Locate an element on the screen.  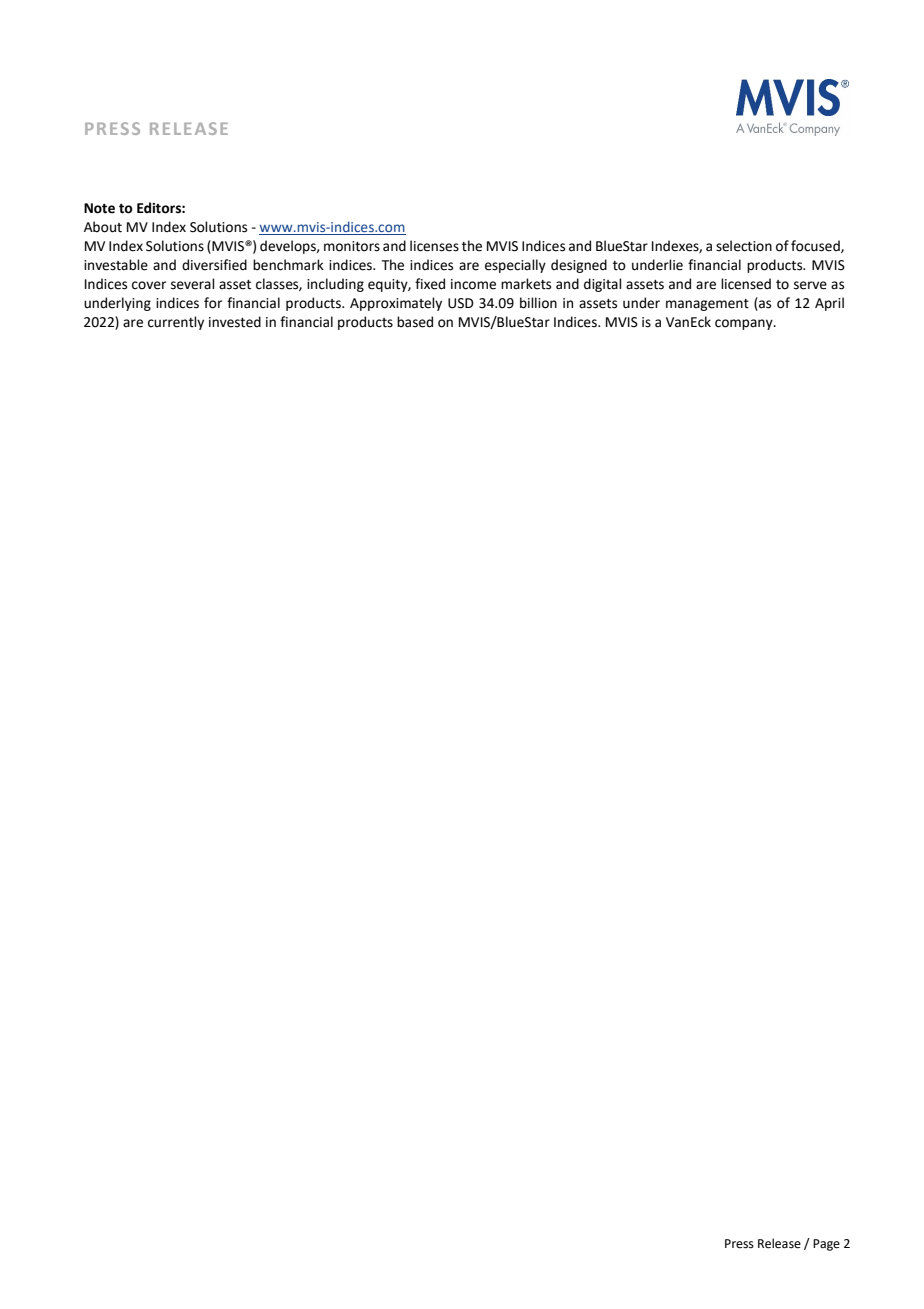
based is located at coordinates (415, 322).
